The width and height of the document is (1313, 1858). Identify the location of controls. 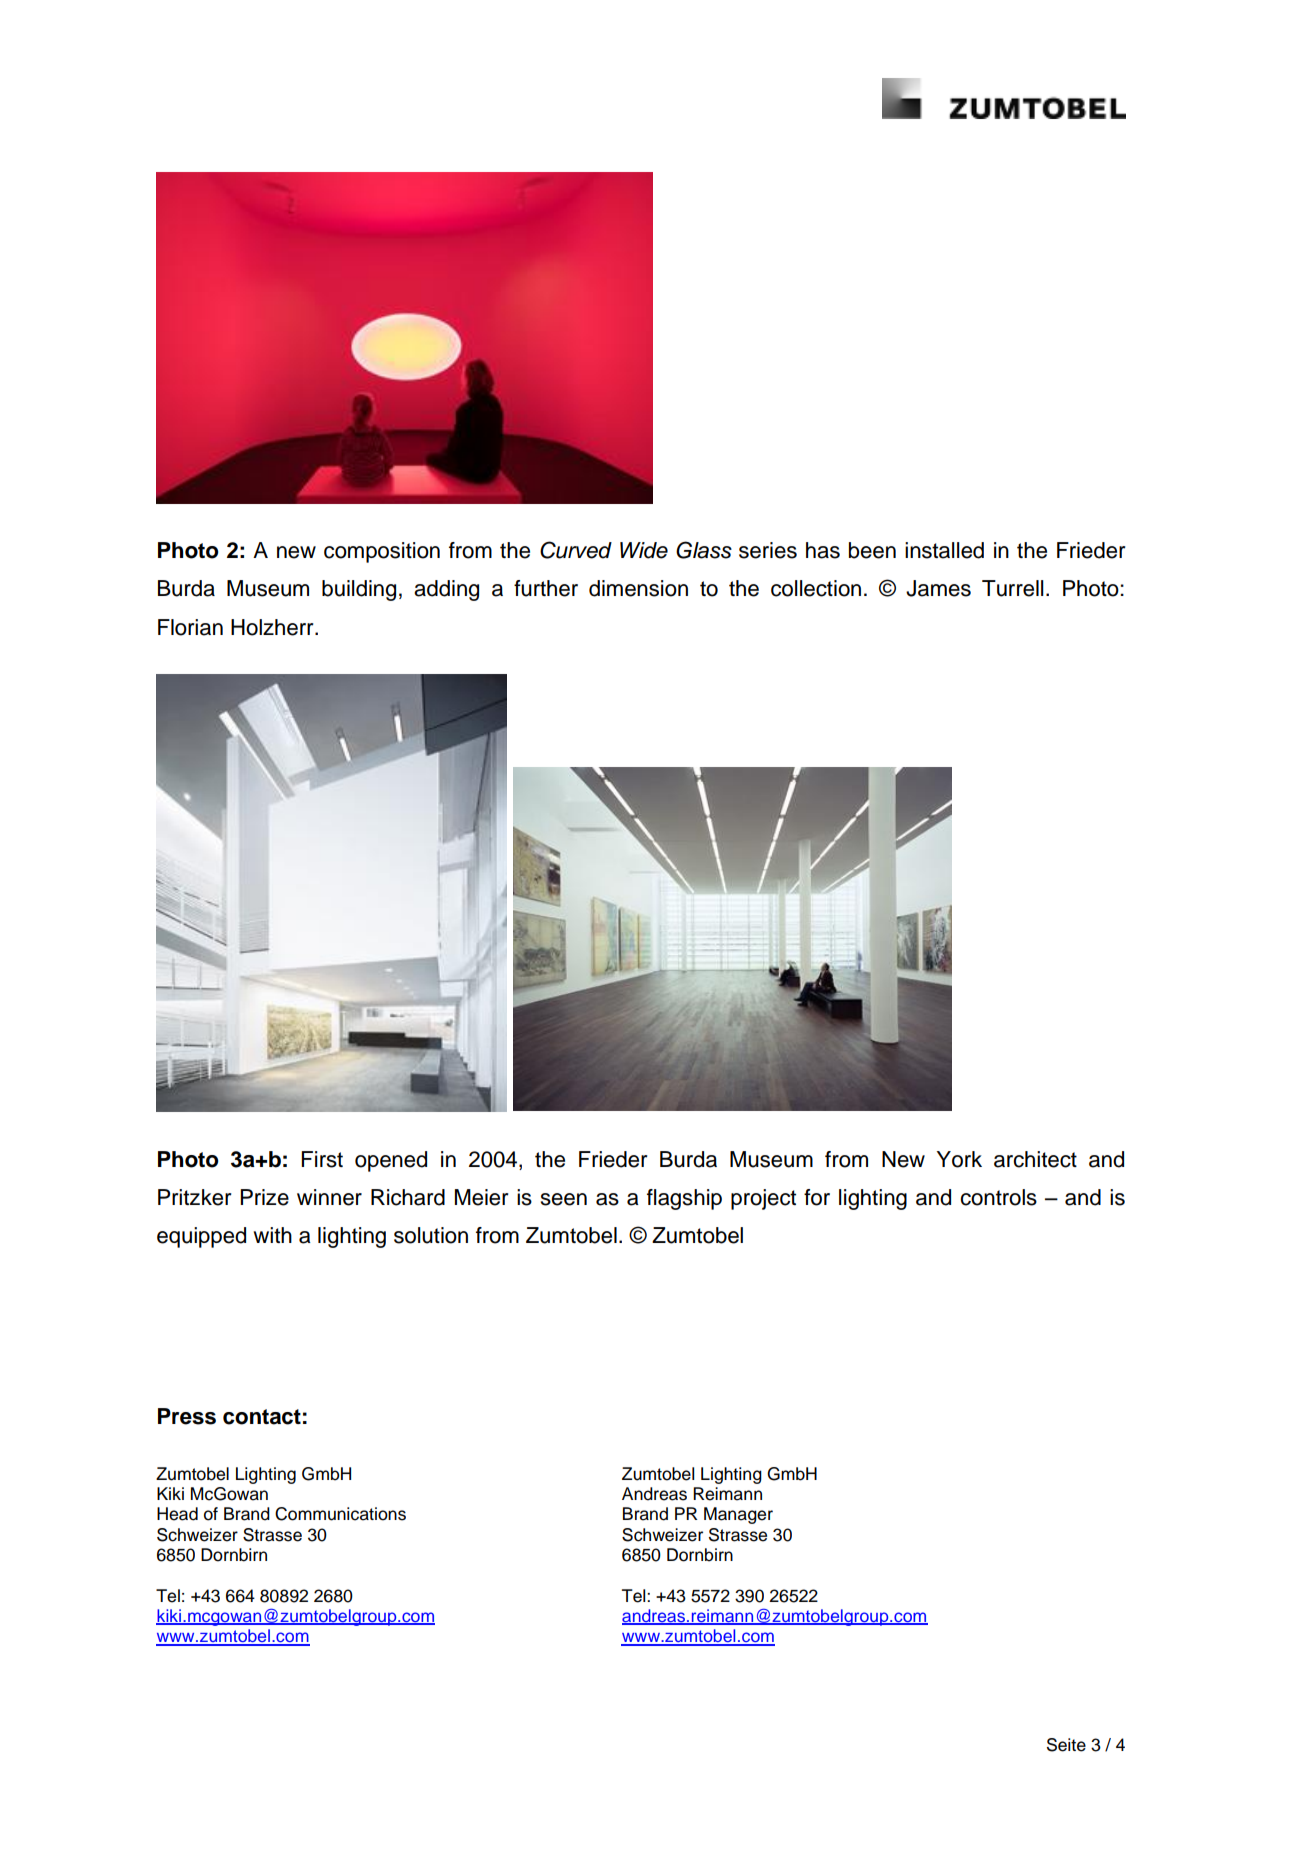
(998, 1197).
